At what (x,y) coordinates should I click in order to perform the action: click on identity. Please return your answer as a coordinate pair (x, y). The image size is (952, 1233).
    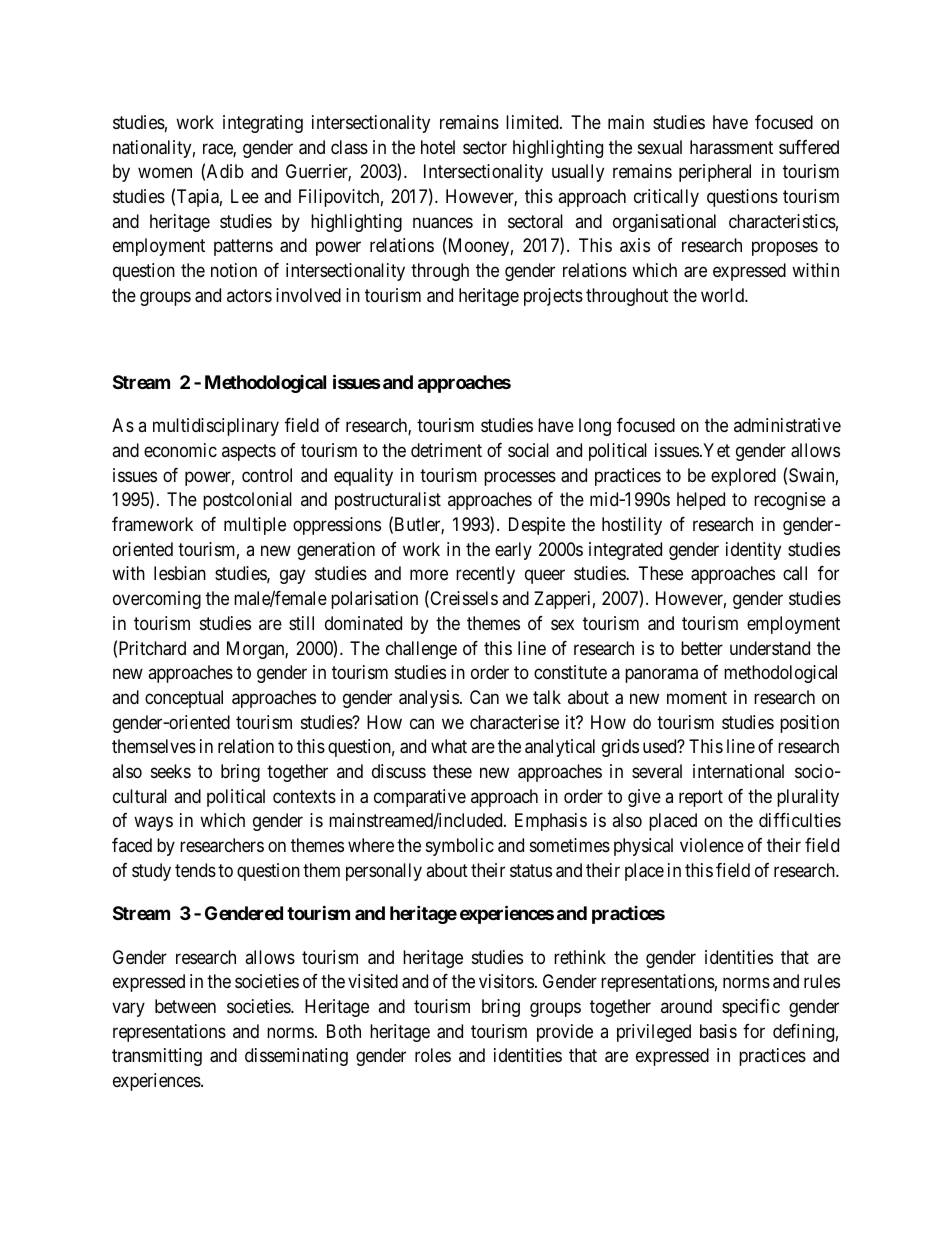
    Looking at the image, I should click on (753, 551).
